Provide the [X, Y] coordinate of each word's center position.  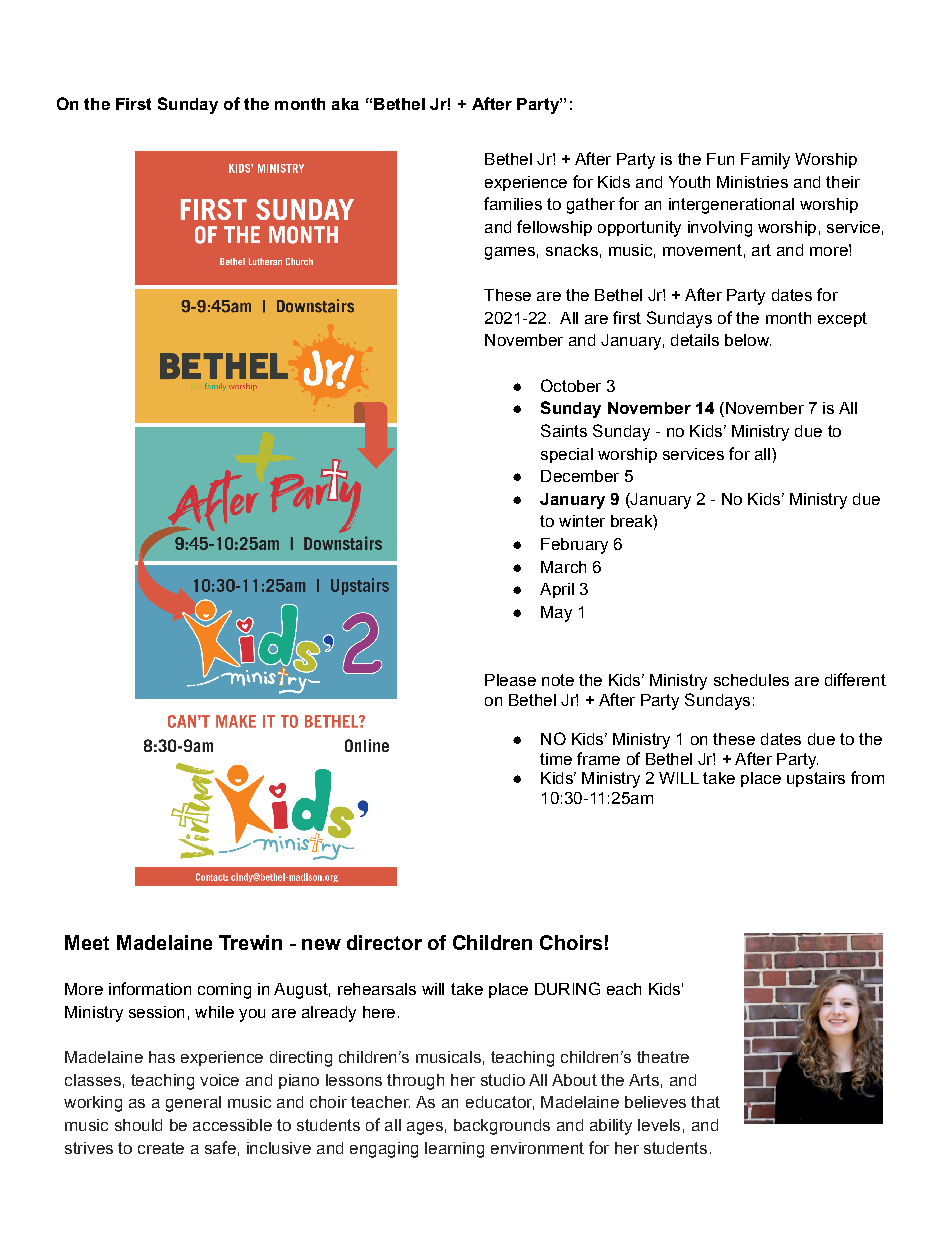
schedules [751, 680]
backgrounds [502, 1127]
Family [765, 161]
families [513, 203]
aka [345, 104]
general [193, 1104]
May [556, 614]
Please [510, 680]
